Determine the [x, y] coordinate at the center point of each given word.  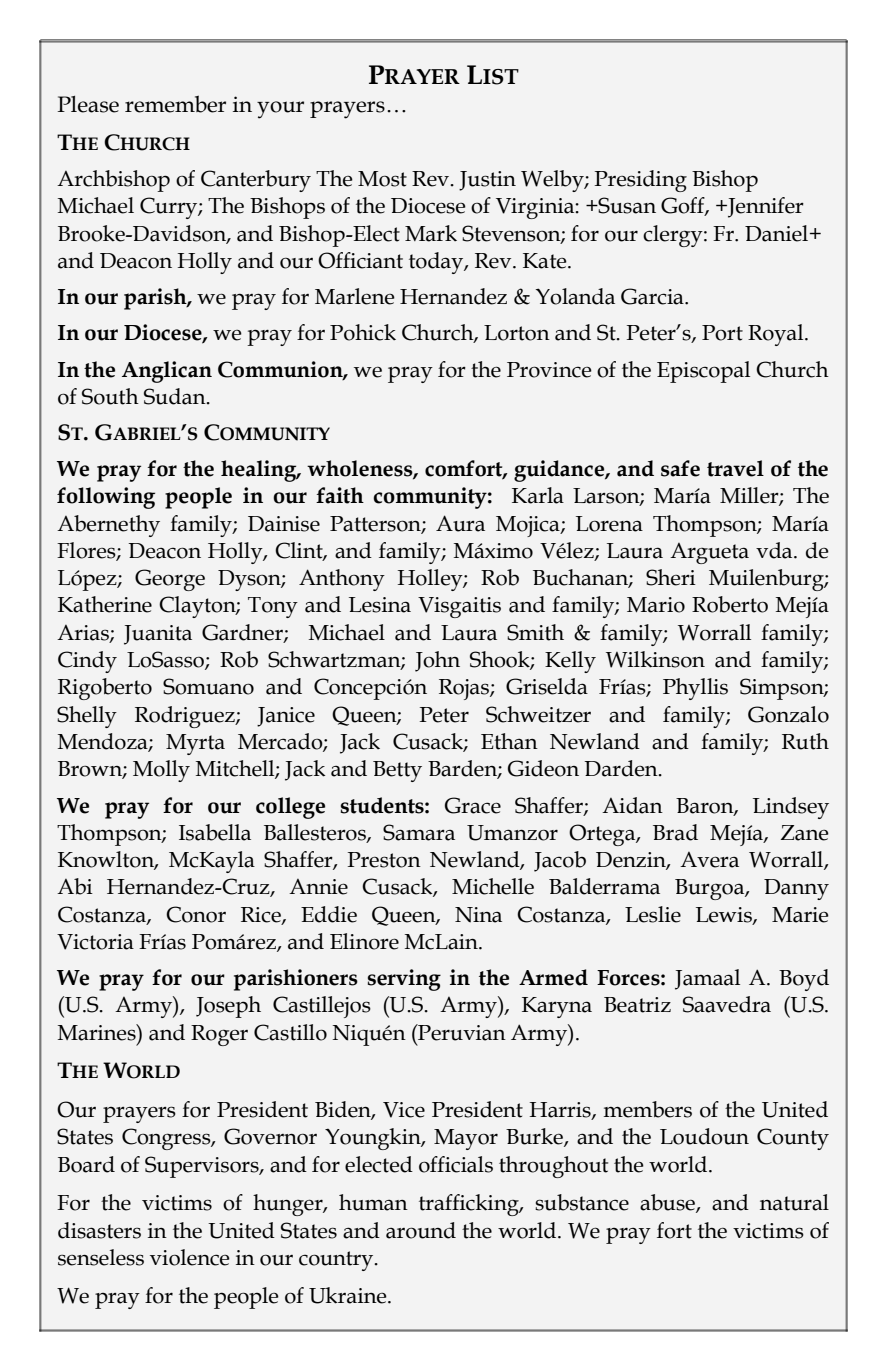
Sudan [176, 396]
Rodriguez [186, 717]
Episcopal [703, 372]
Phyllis [695, 689]
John [437, 661]
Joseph [228, 1007]
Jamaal [707, 979]
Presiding [641, 181]
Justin [487, 181]
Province [549, 370]
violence [190, 1257]
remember [175, 104]
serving [404, 980]
